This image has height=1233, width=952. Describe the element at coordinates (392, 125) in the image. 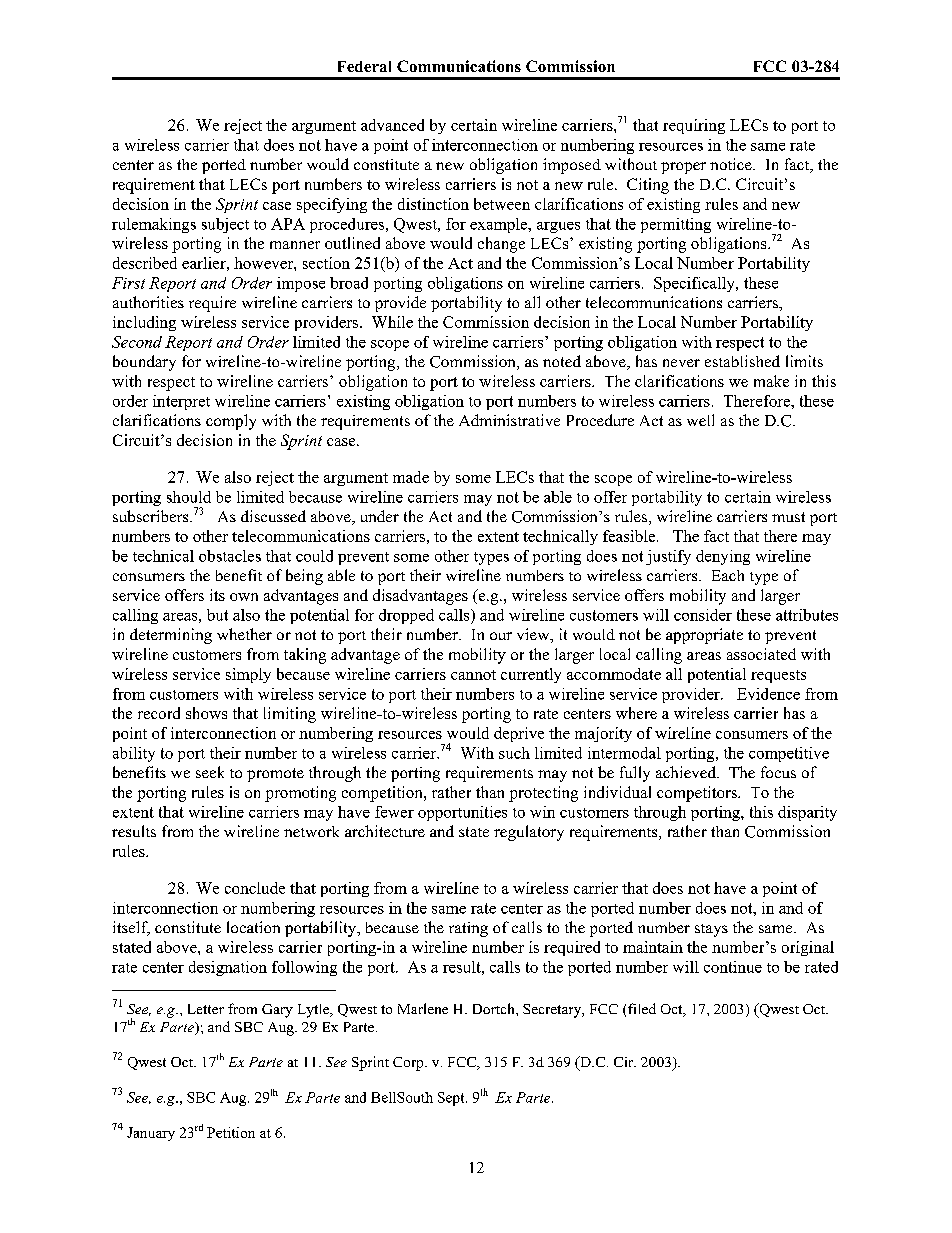

I see `advanced` at that location.
